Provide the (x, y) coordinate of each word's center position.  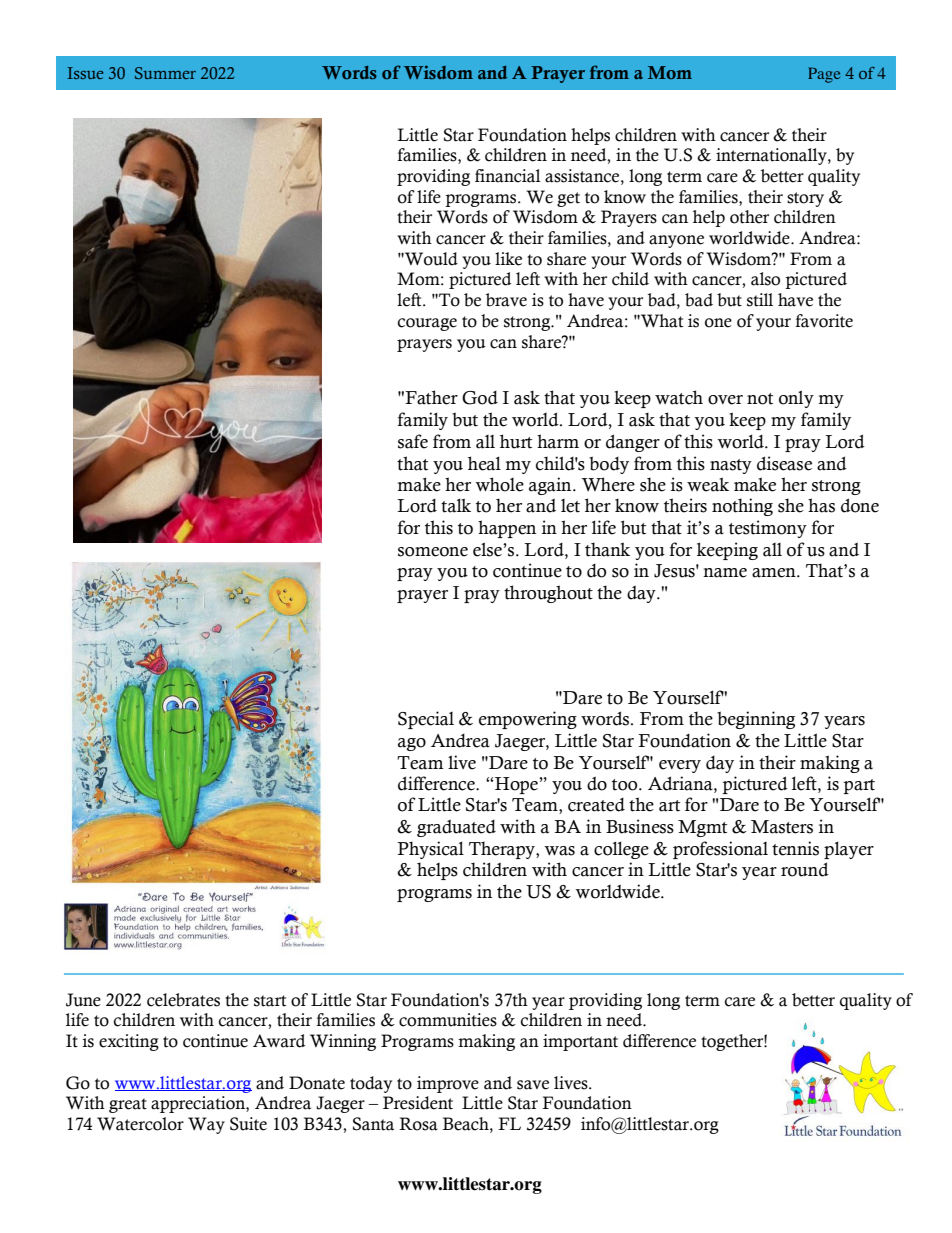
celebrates (183, 1000)
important (580, 1042)
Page (824, 75)
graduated (456, 828)
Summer (165, 73)
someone (433, 552)
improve (448, 1084)
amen (775, 573)
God (480, 398)
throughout (548, 594)
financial (508, 176)
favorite (824, 321)
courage (427, 324)
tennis (795, 848)
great (128, 1105)
